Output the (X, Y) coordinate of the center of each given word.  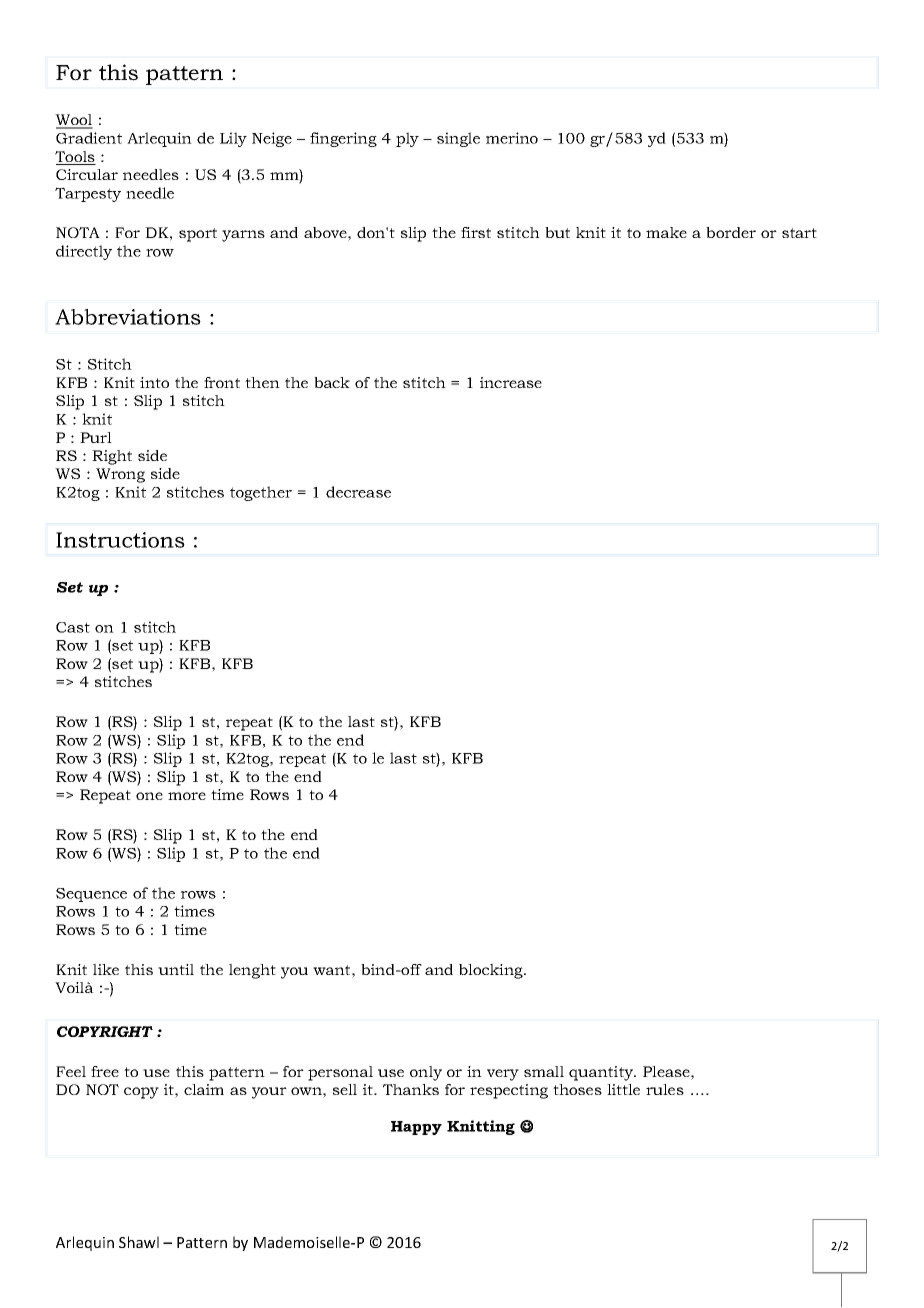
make (666, 232)
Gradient (89, 138)
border (731, 232)
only (426, 1073)
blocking (492, 971)
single (458, 139)
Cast (73, 627)
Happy (416, 1128)
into (154, 382)
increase (511, 382)
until (176, 969)
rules (665, 1089)
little (623, 1089)
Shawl (139, 1242)
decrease (358, 492)
